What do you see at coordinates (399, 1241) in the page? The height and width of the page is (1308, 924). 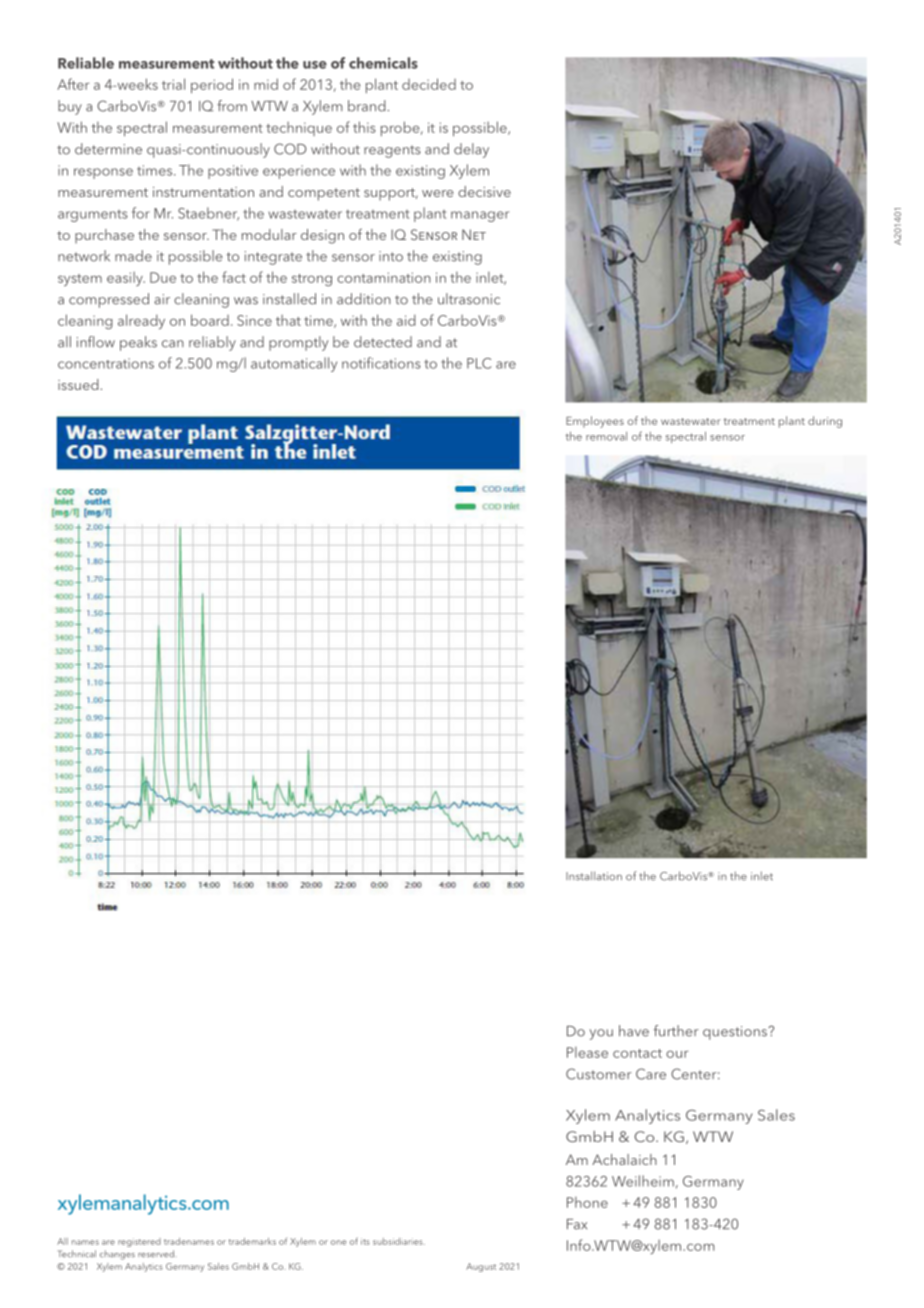 I see `subsidiaries` at bounding box center [399, 1241].
